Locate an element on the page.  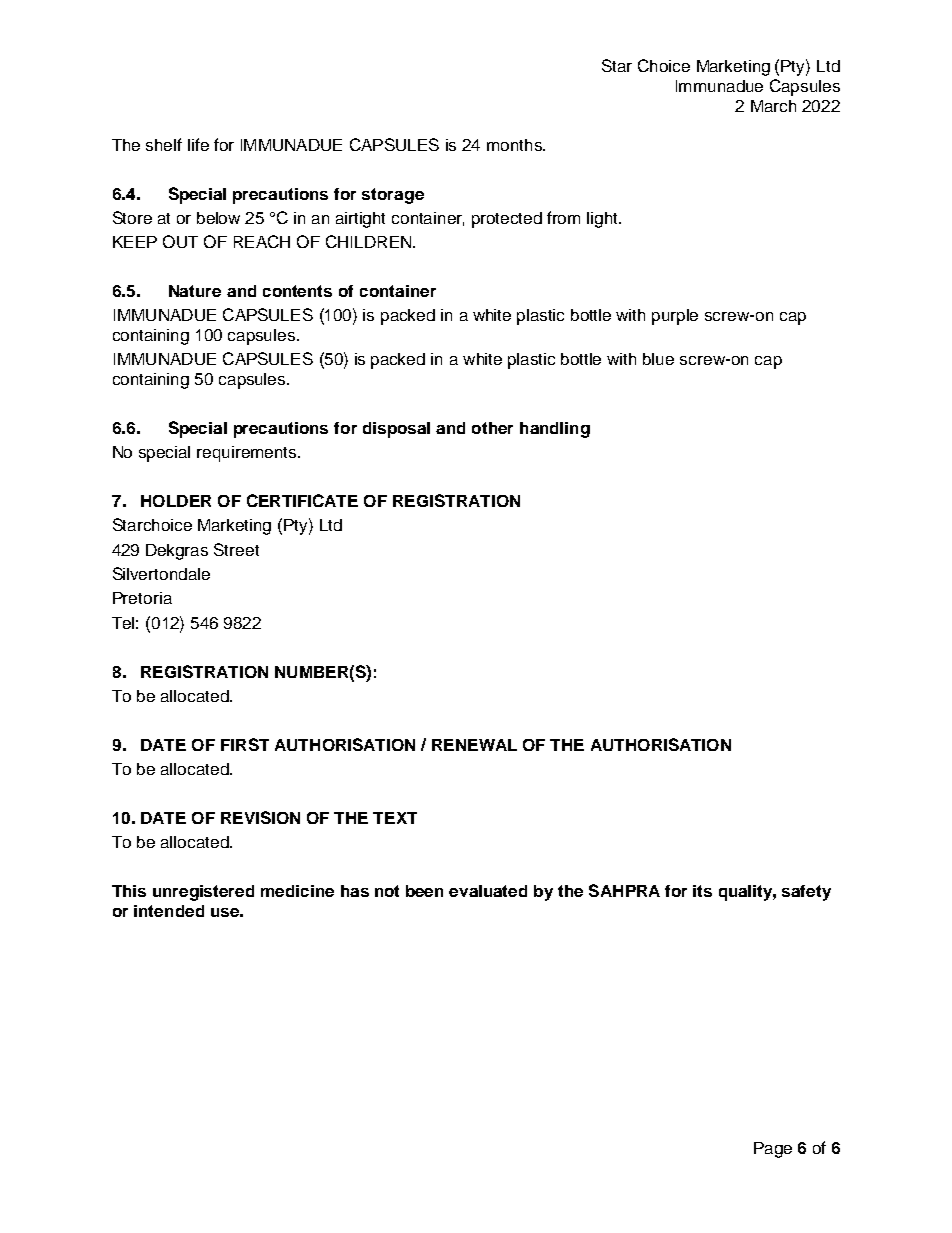
months is located at coordinates (515, 145).
